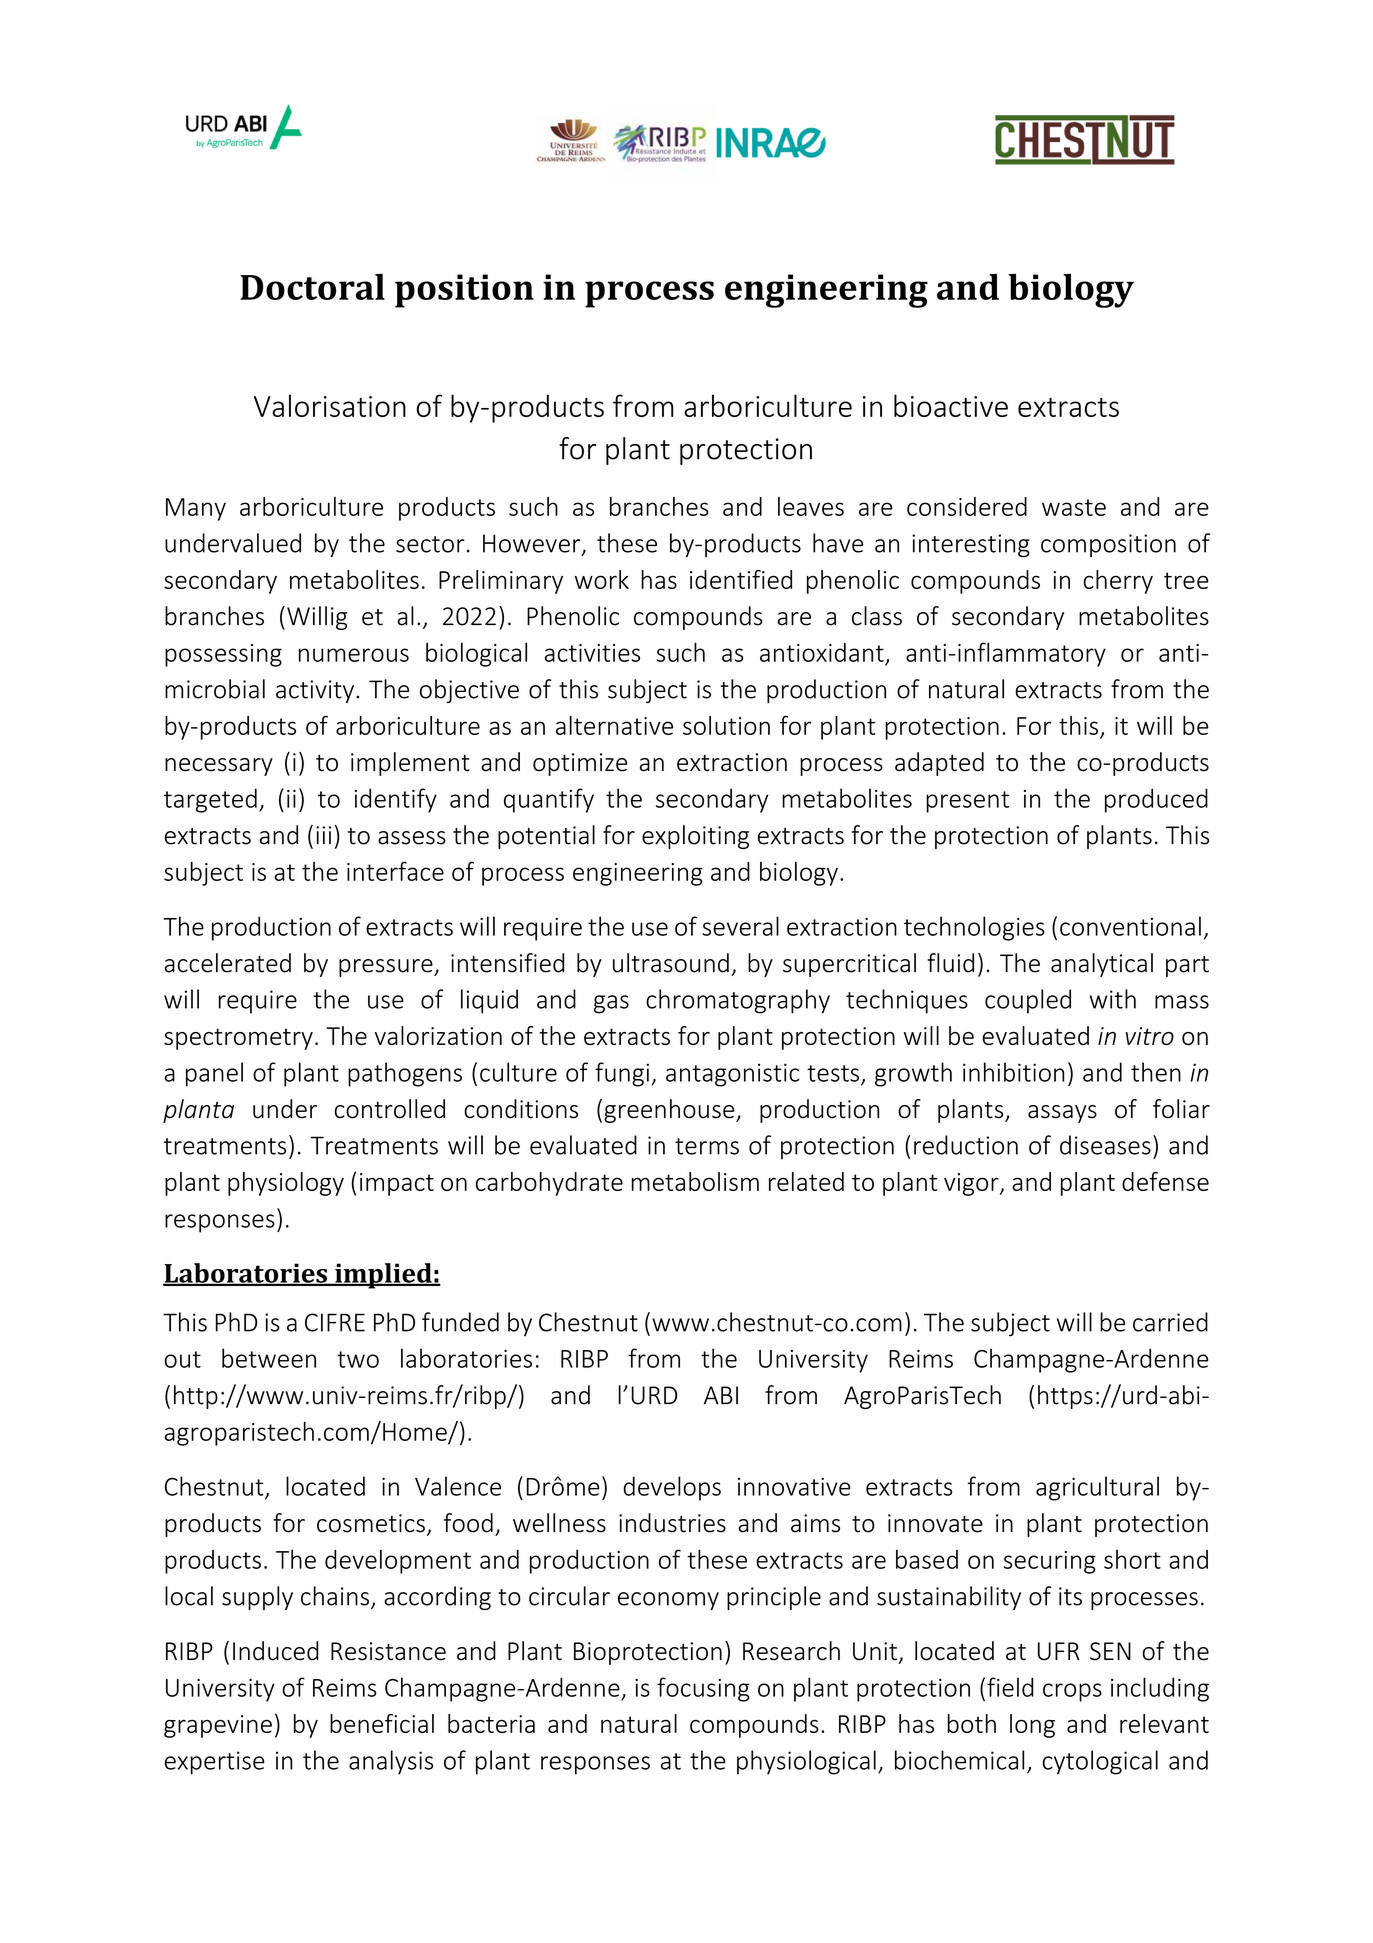  I want to click on long, so click(1032, 1726).
